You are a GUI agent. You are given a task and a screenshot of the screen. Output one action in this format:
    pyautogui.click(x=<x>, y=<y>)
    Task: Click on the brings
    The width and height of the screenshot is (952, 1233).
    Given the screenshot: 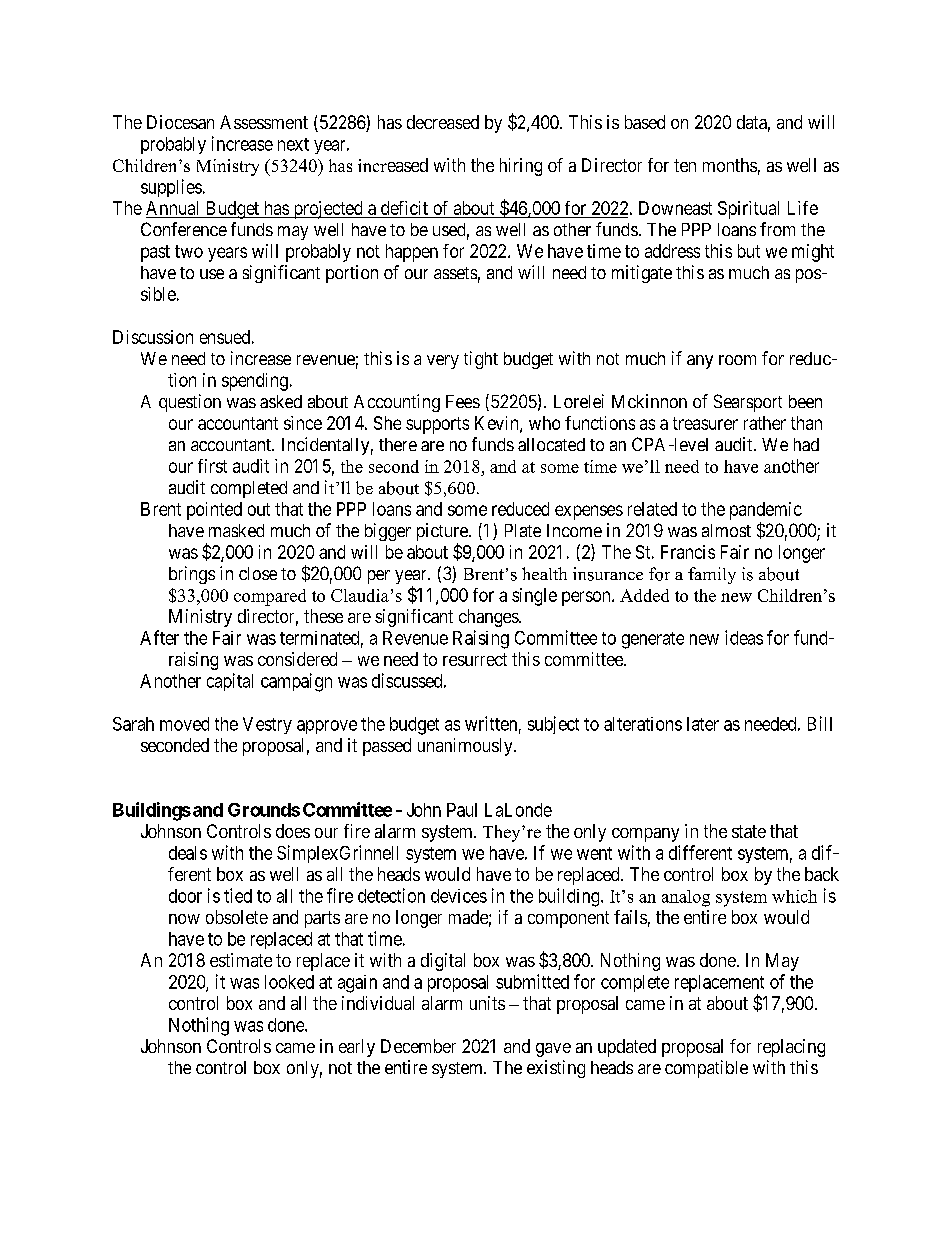 What is the action you would take?
    pyautogui.click(x=192, y=575)
